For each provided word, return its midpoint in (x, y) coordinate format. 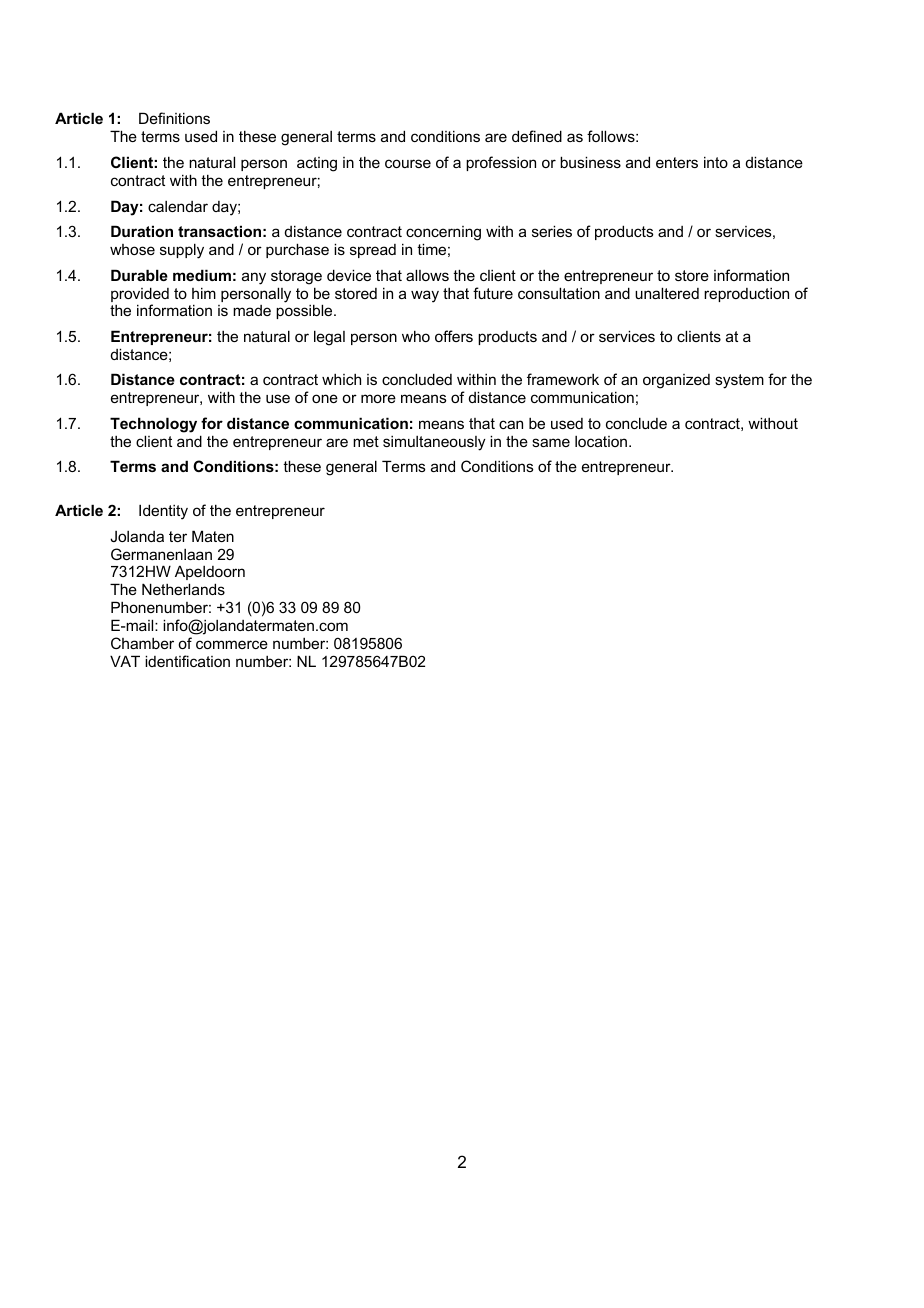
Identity (163, 512)
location (601, 441)
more (378, 398)
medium (202, 275)
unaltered (667, 293)
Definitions (174, 118)
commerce (232, 644)
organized (676, 381)
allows (427, 275)
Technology (153, 425)
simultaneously (434, 443)
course (408, 163)
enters (677, 162)
